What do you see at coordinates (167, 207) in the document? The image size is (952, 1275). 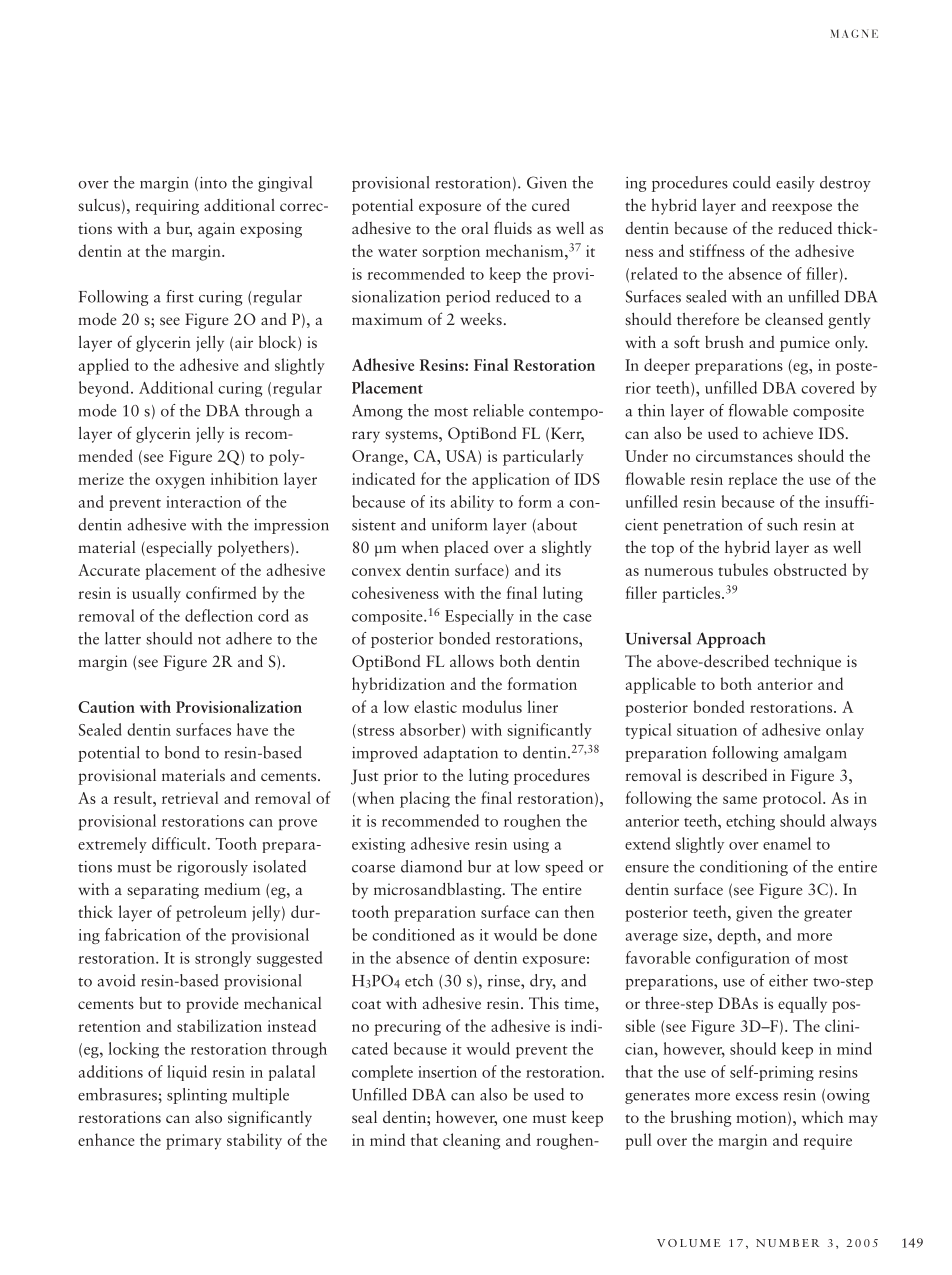 I see `requiring` at bounding box center [167, 207].
